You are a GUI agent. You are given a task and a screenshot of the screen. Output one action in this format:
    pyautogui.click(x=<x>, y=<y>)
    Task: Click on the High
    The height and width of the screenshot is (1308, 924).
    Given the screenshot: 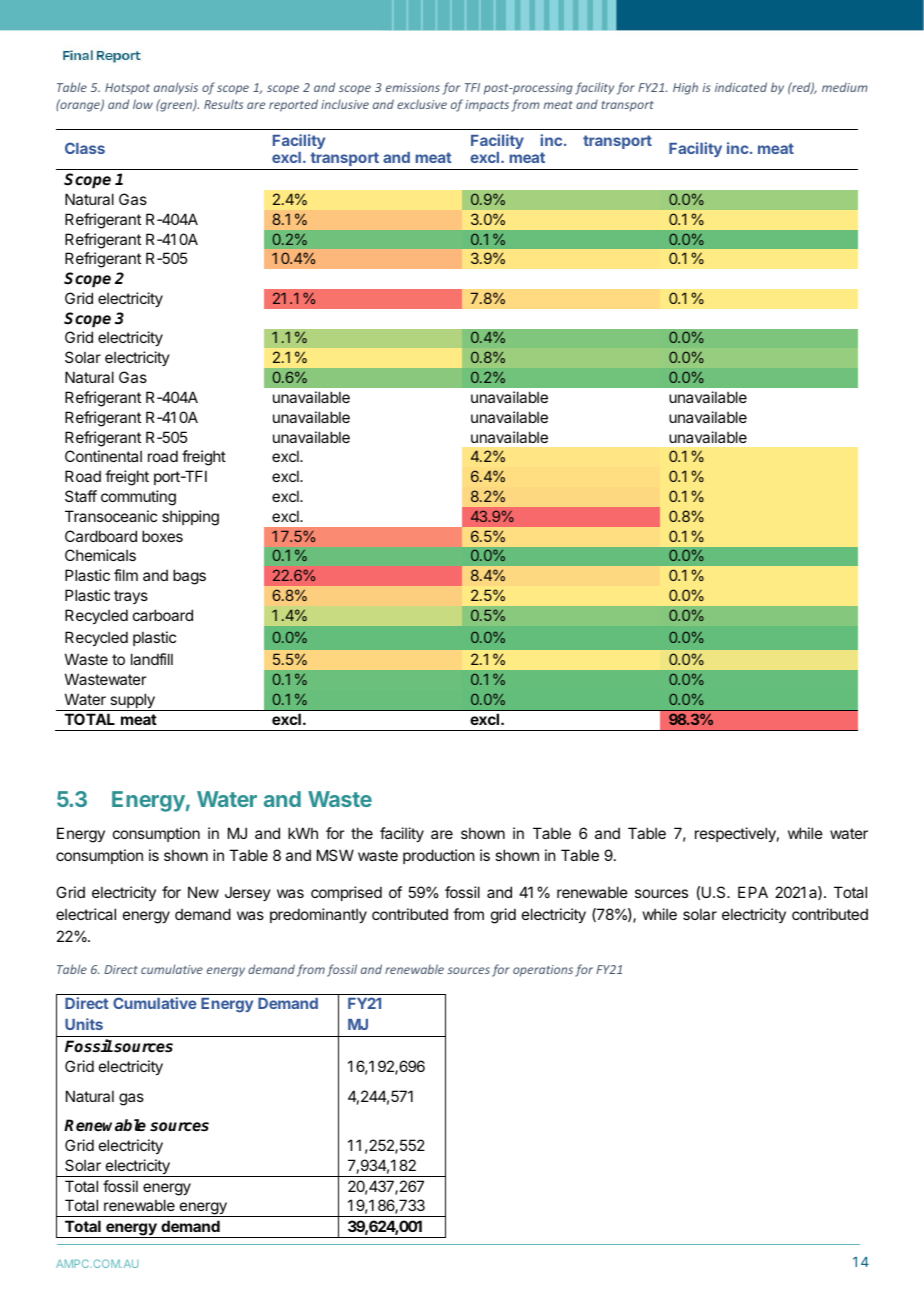 What is the action you would take?
    pyautogui.click(x=685, y=88)
